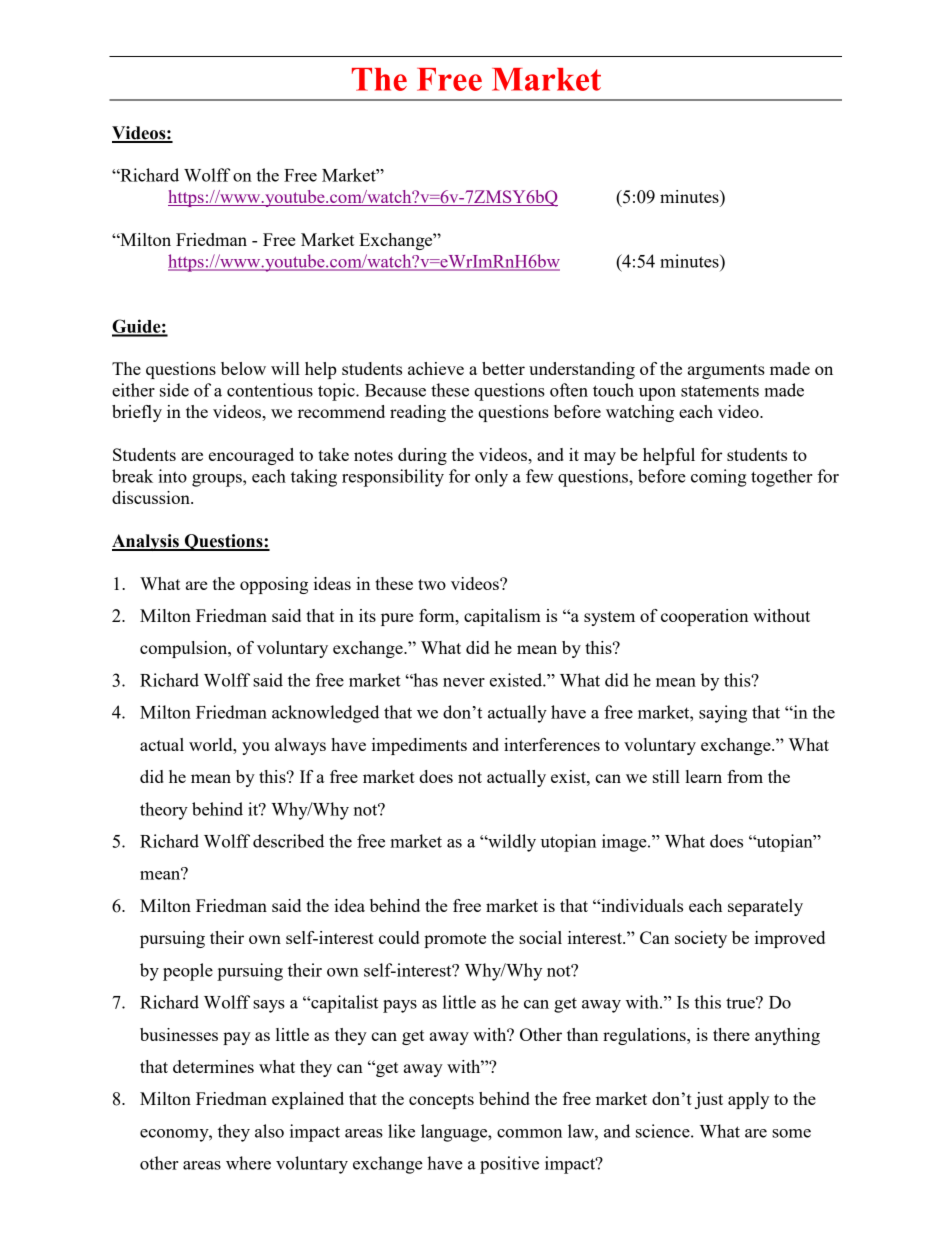  What do you see at coordinates (509, 1165) in the image?
I see `positive` at bounding box center [509, 1165].
